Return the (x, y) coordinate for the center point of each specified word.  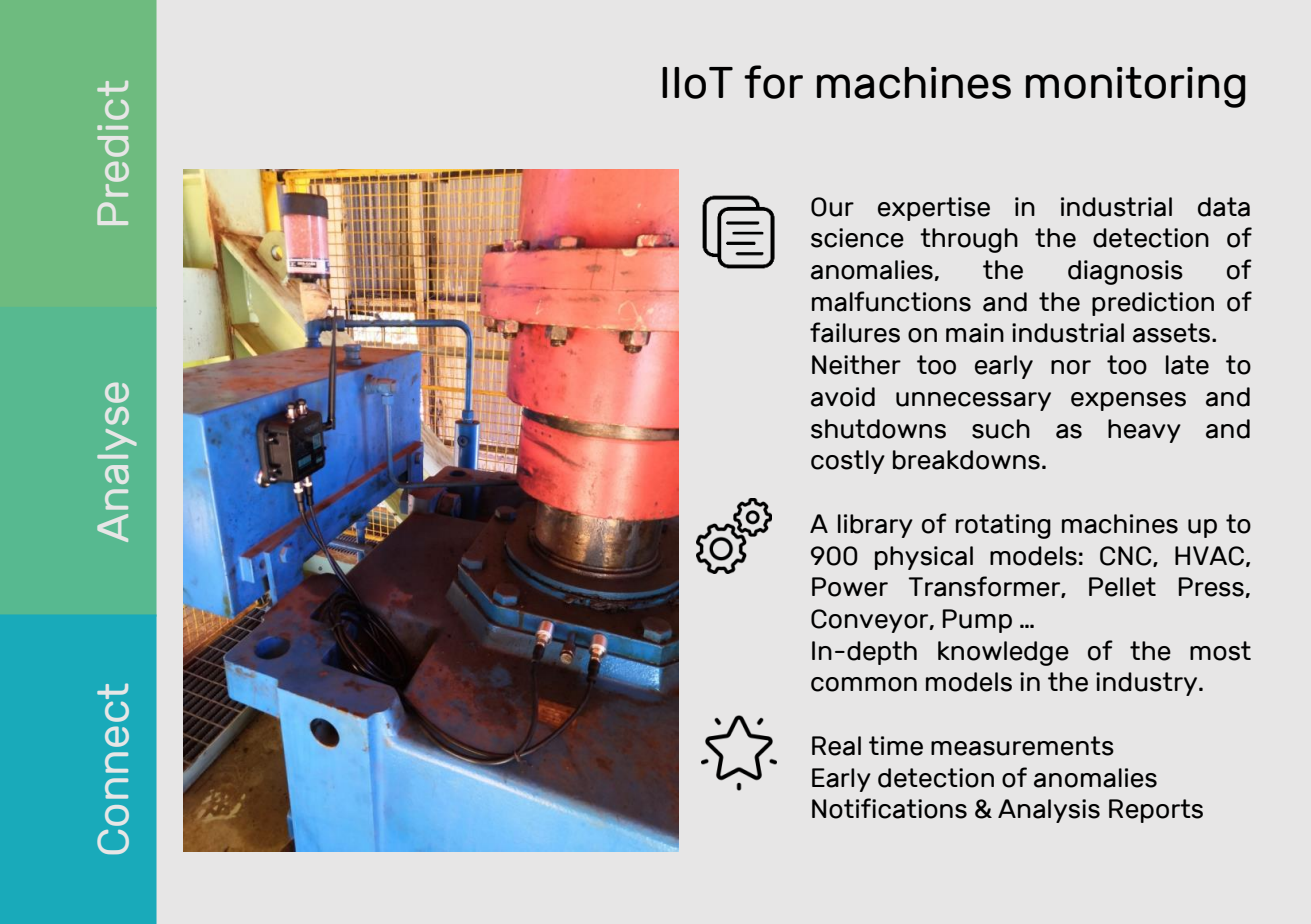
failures (855, 332)
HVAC (1209, 556)
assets (1173, 333)
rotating (1003, 526)
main (975, 333)
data (1224, 207)
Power (850, 587)
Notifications (889, 808)
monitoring (1136, 87)
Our (832, 207)
